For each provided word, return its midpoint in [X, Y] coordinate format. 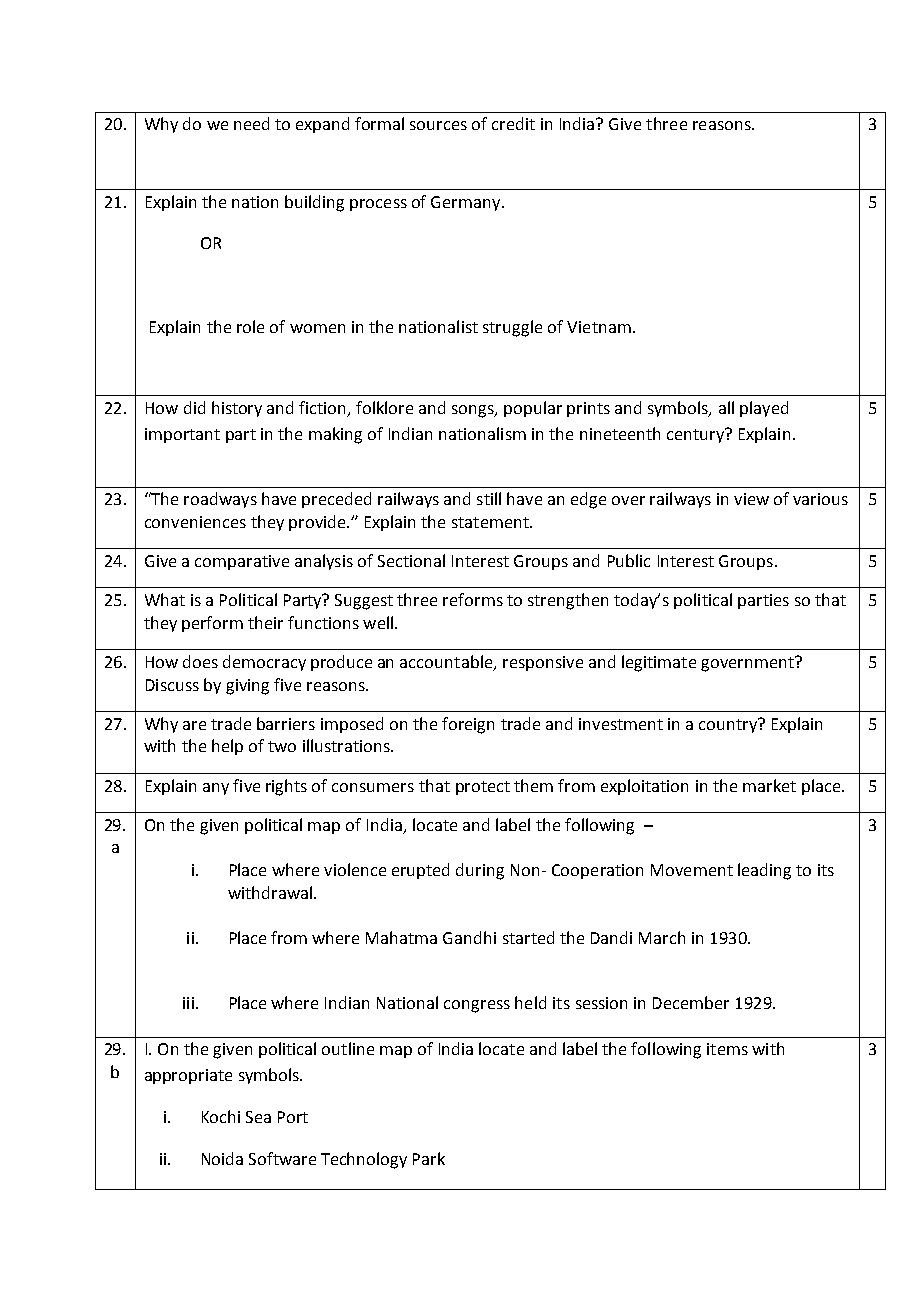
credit [513, 123]
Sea [258, 1117]
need [251, 123]
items [727, 1049]
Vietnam [599, 327]
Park [429, 1158]
